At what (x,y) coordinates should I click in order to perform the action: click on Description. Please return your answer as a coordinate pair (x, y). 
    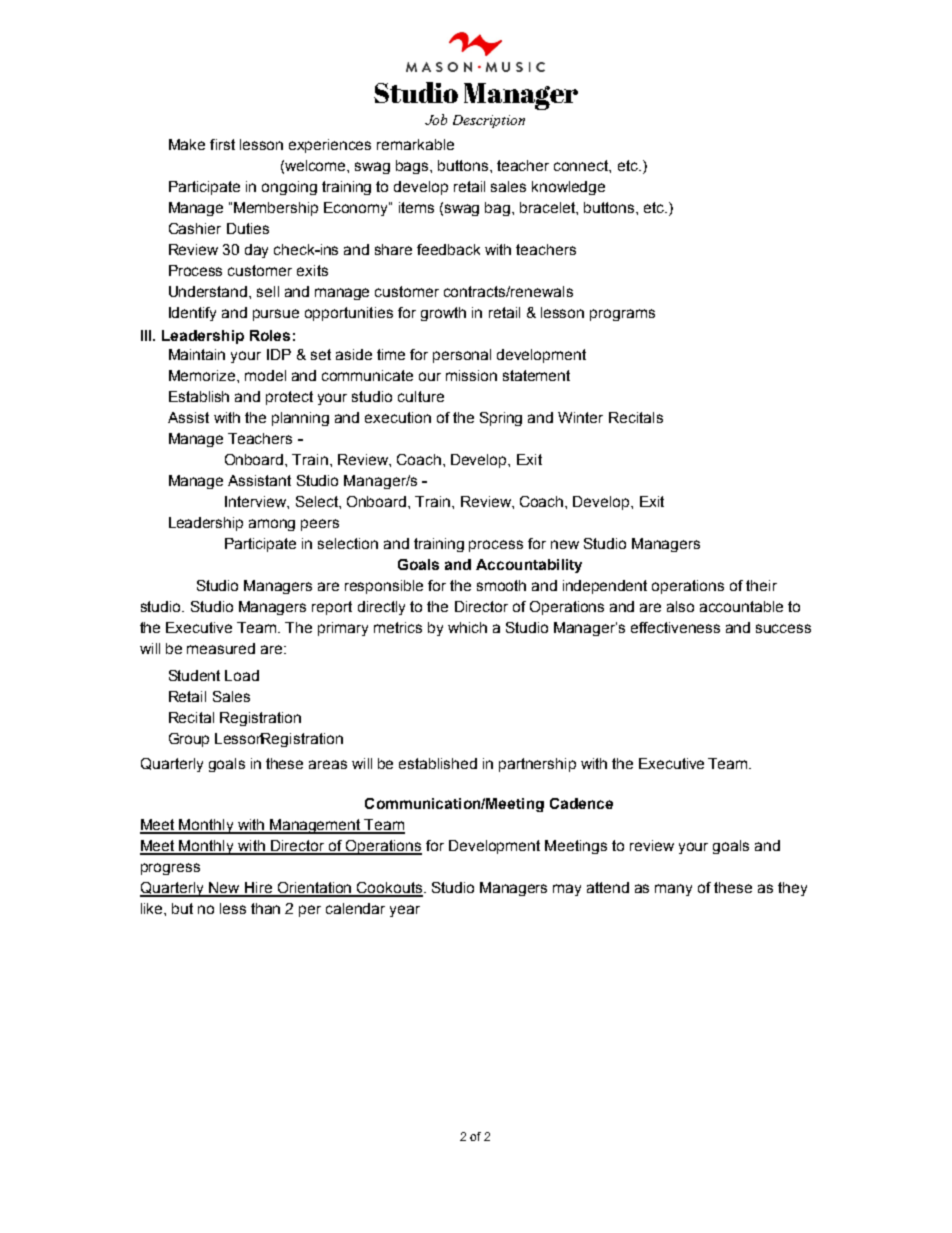
    Looking at the image, I should click on (489, 121).
